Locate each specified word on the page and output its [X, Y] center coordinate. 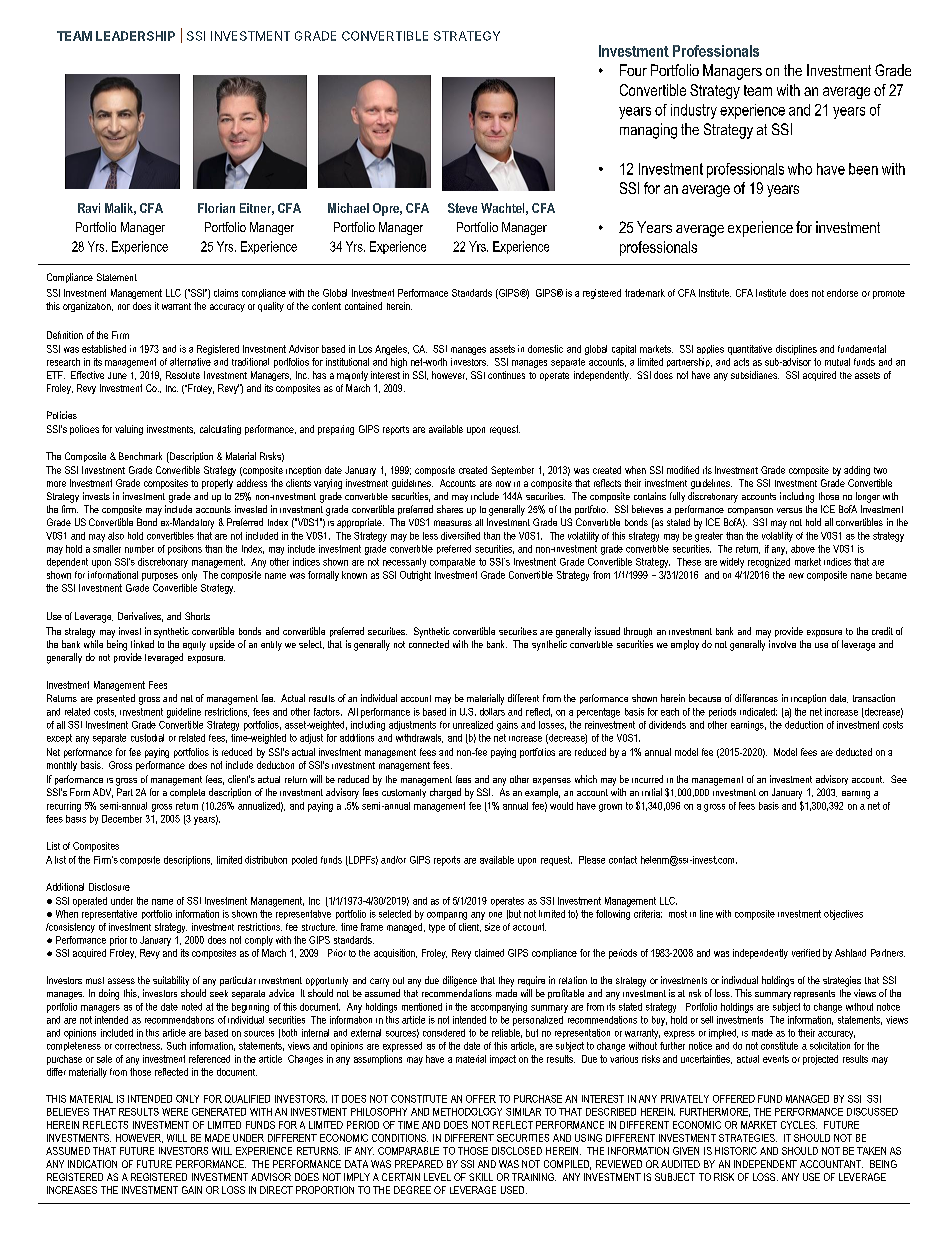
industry [694, 111]
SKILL [481, 1177]
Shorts [197, 616]
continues [506, 375]
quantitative [750, 350]
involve [782, 644]
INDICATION [92, 1164]
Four [633, 70]
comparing [447, 916]
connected [429, 644]
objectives [843, 915]
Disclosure [109, 887]
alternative [190, 362]
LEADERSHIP [135, 36]
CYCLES [799, 1125]
